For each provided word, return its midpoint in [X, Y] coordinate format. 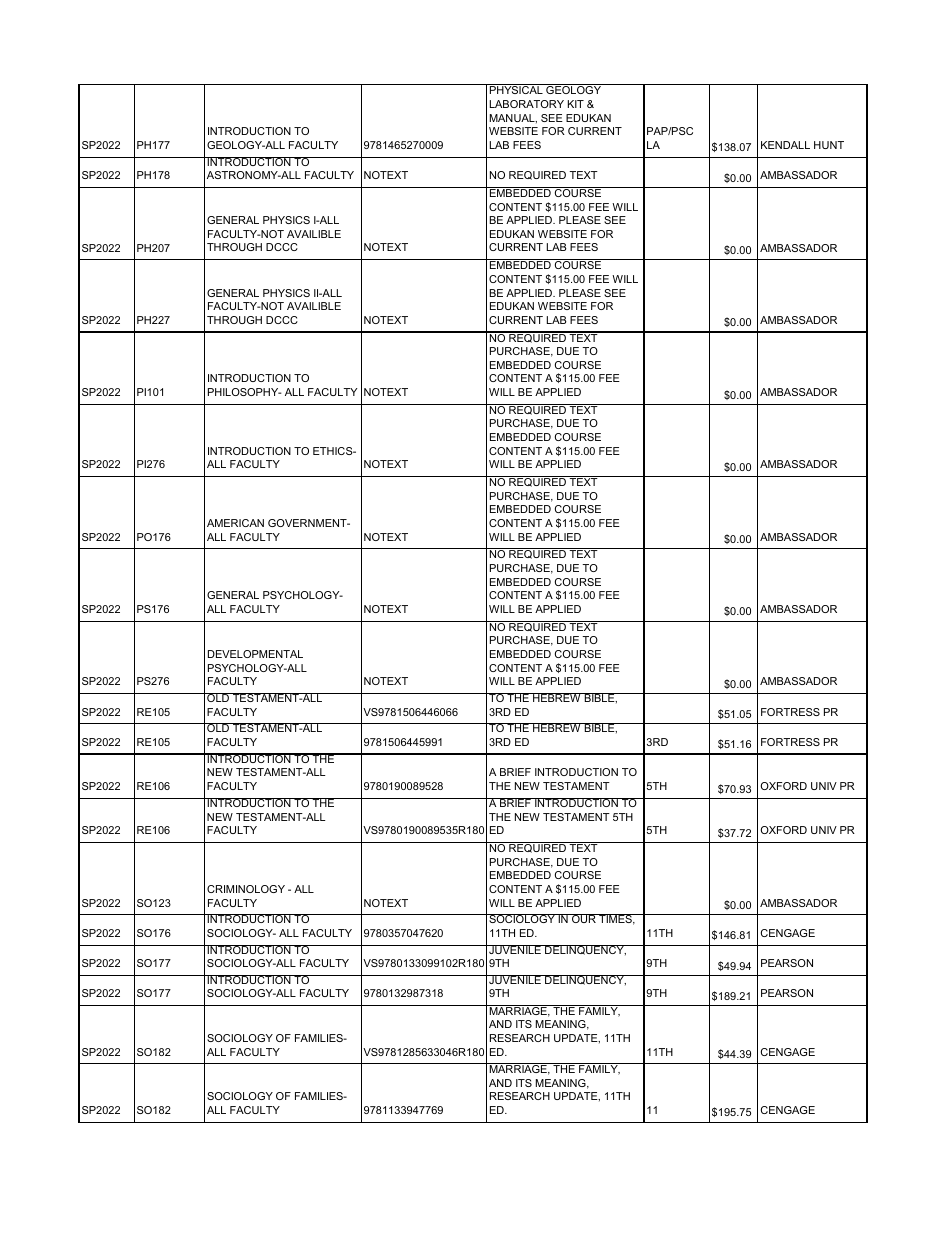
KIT [576, 104]
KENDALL [785, 145]
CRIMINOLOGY [246, 889]
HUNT [829, 145]
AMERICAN [235, 523]
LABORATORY [527, 104]
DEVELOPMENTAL [255, 654]
